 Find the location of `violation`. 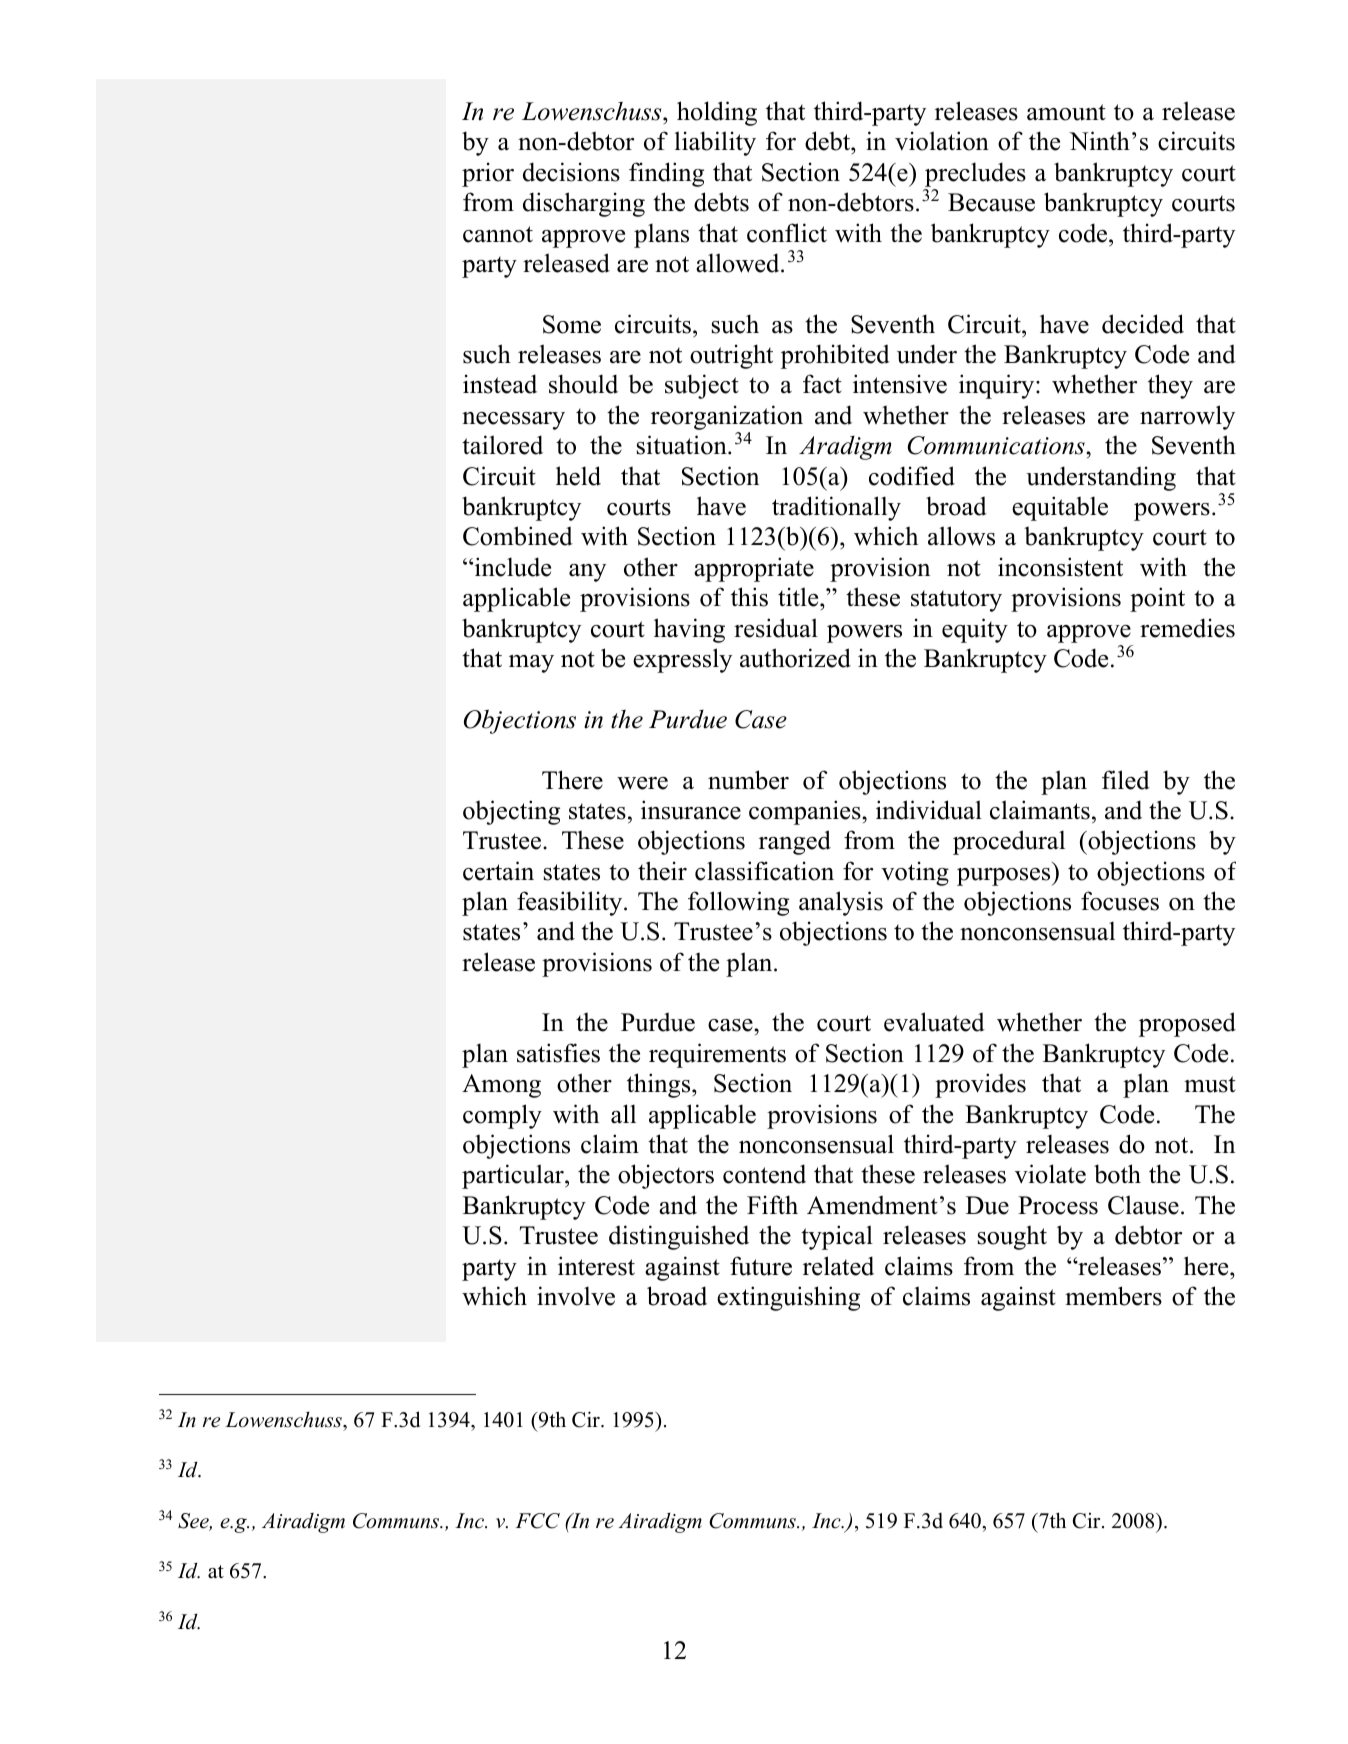

violation is located at coordinates (942, 141).
